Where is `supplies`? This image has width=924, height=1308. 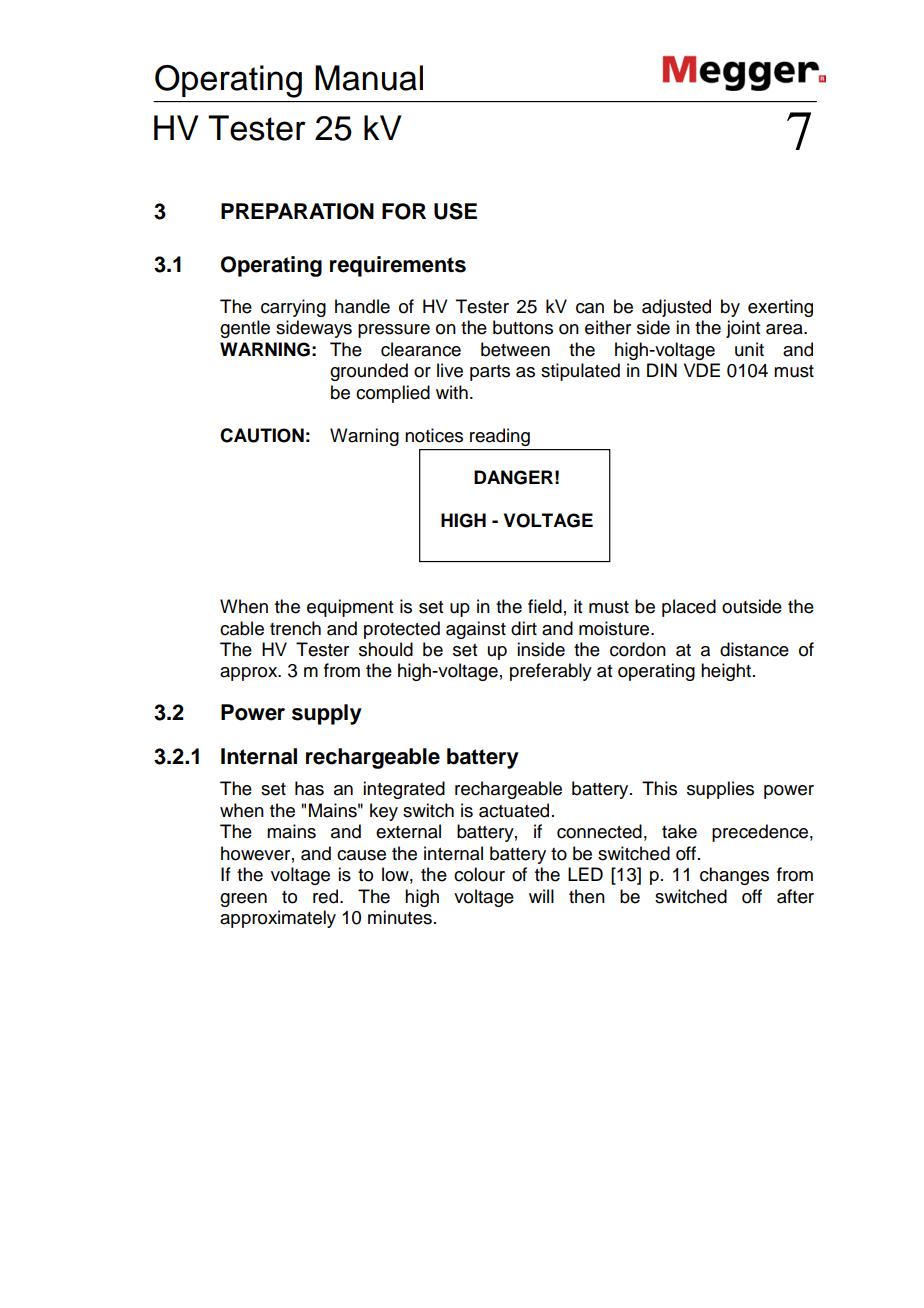
supplies is located at coordinates (720, 790).
